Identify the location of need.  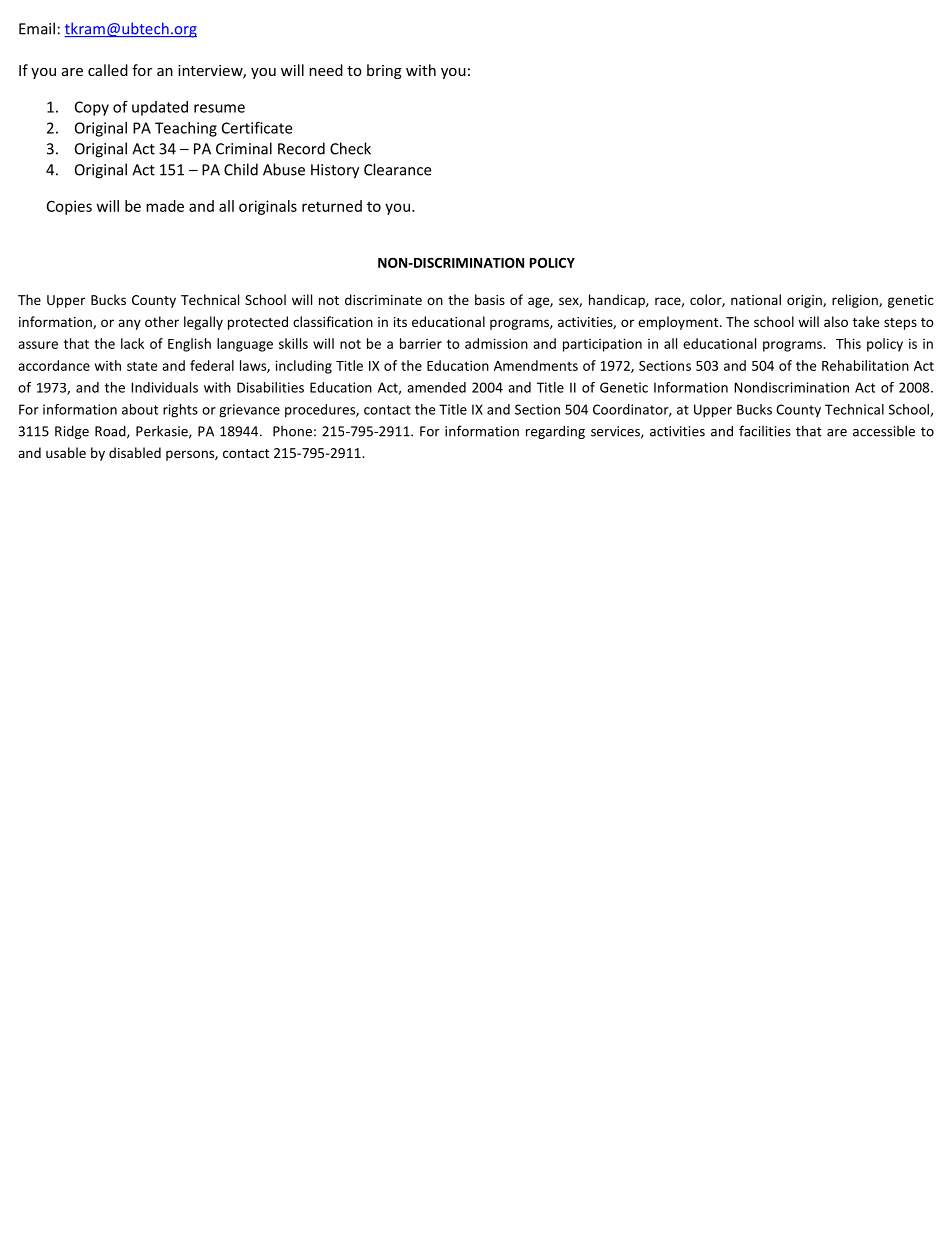
(326, 70).
